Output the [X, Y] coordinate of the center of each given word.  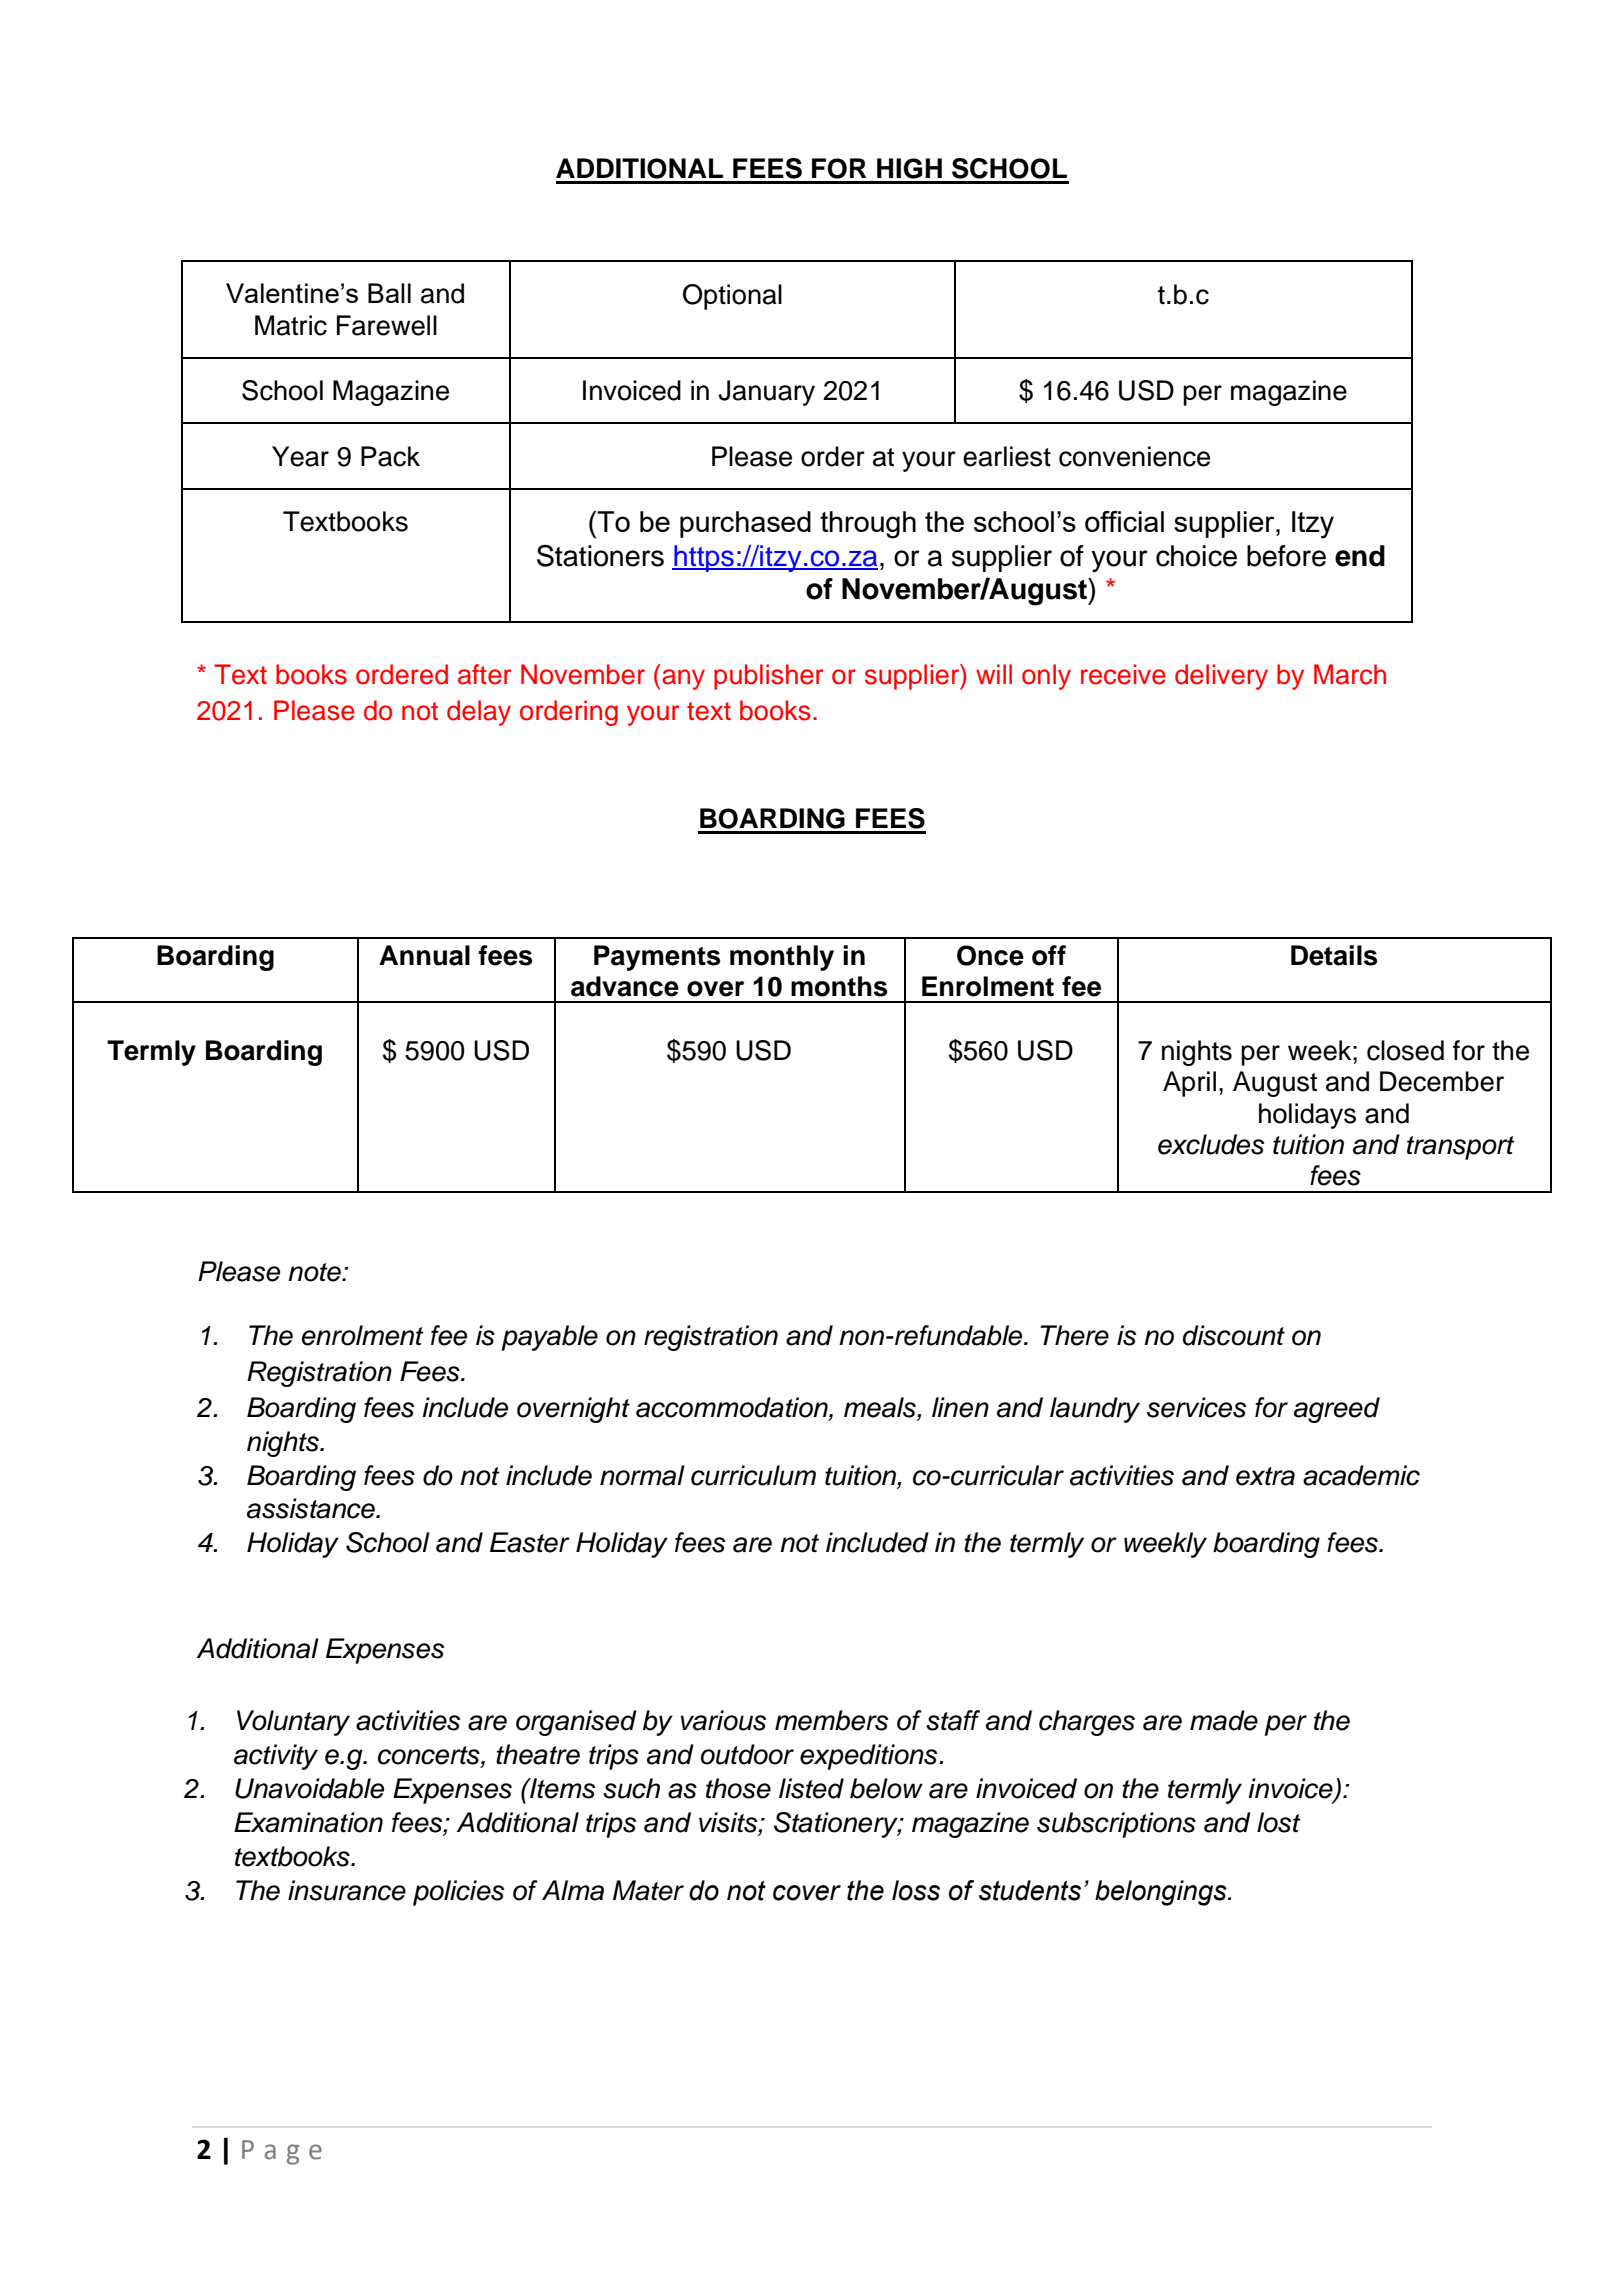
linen [960, 1407]
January [766, 393]
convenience [1134, 456]
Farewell [387, 325]
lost [1279, 1822]
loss [916, 1890]
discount [1234, 1335]
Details [1334, 955]
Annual [424, 955]
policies [458, 1893]
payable [549, 1338]
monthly [782, 958]
